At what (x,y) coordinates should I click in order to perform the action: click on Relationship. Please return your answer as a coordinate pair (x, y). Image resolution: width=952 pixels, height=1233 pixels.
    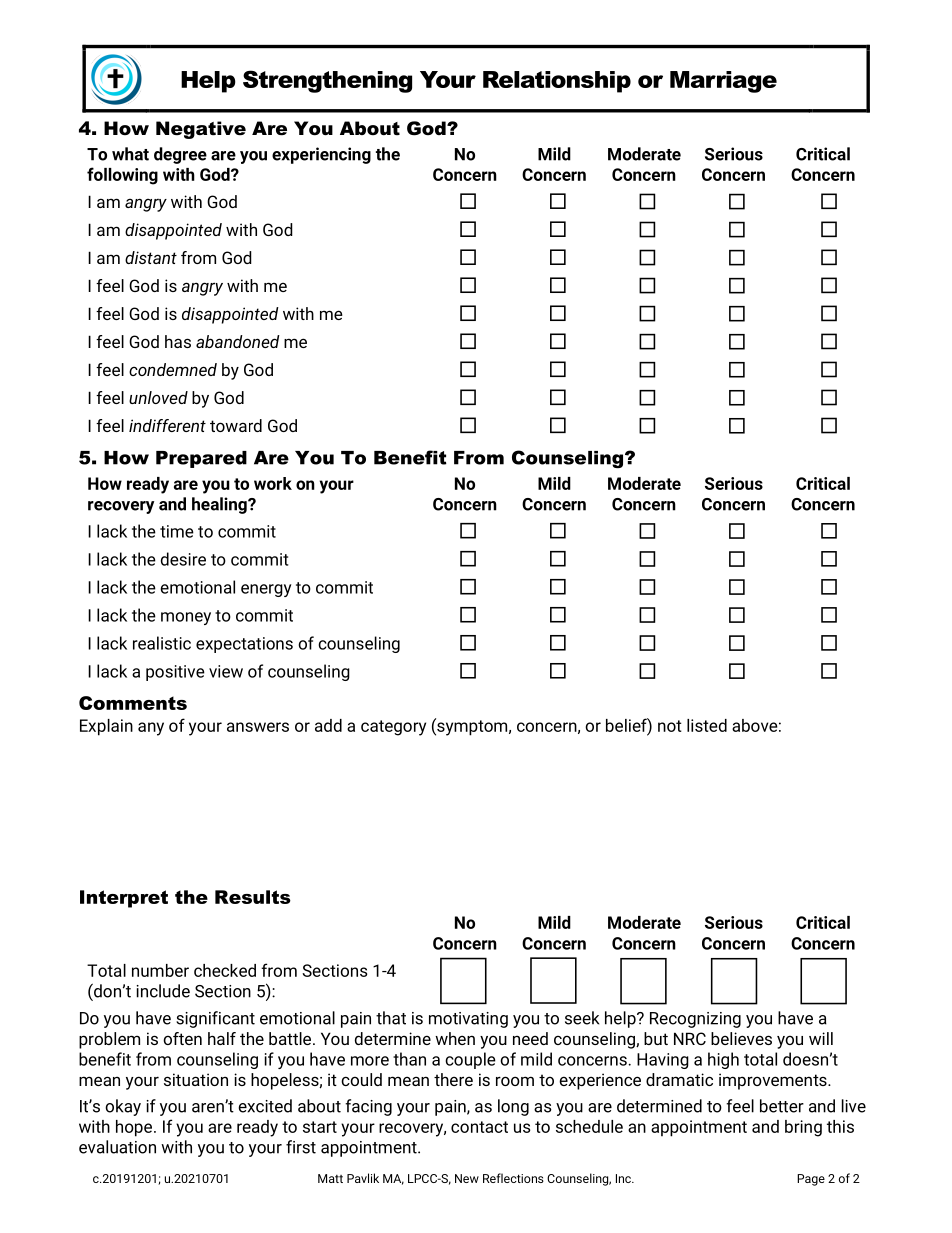
    Looking at the image, I should click on (557, 82).
